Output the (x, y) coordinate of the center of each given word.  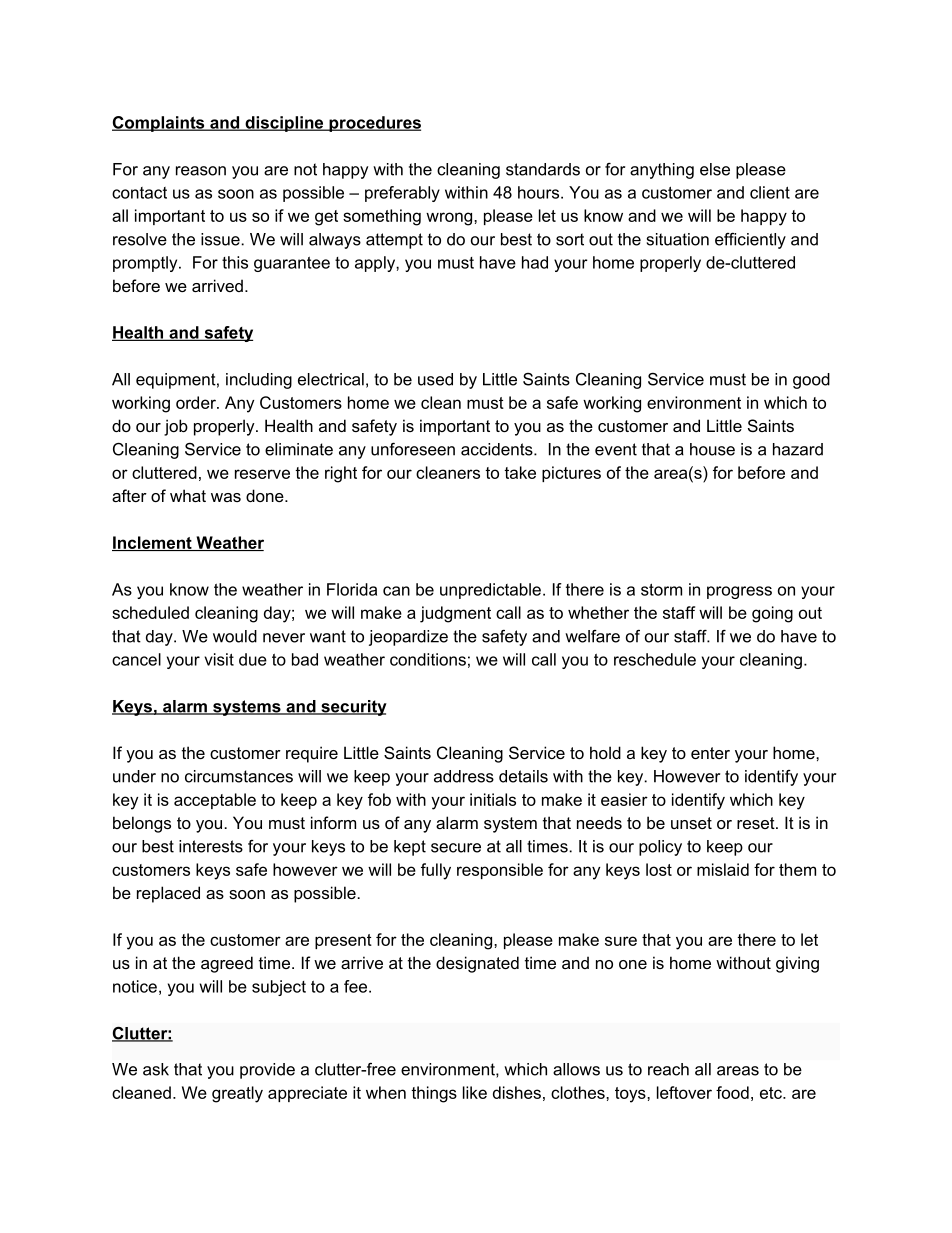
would (235, 636)
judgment (455, 614)
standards (543, 169)
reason (201, 171)
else (715, 169)
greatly (237, 1094)
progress (739, 592)
